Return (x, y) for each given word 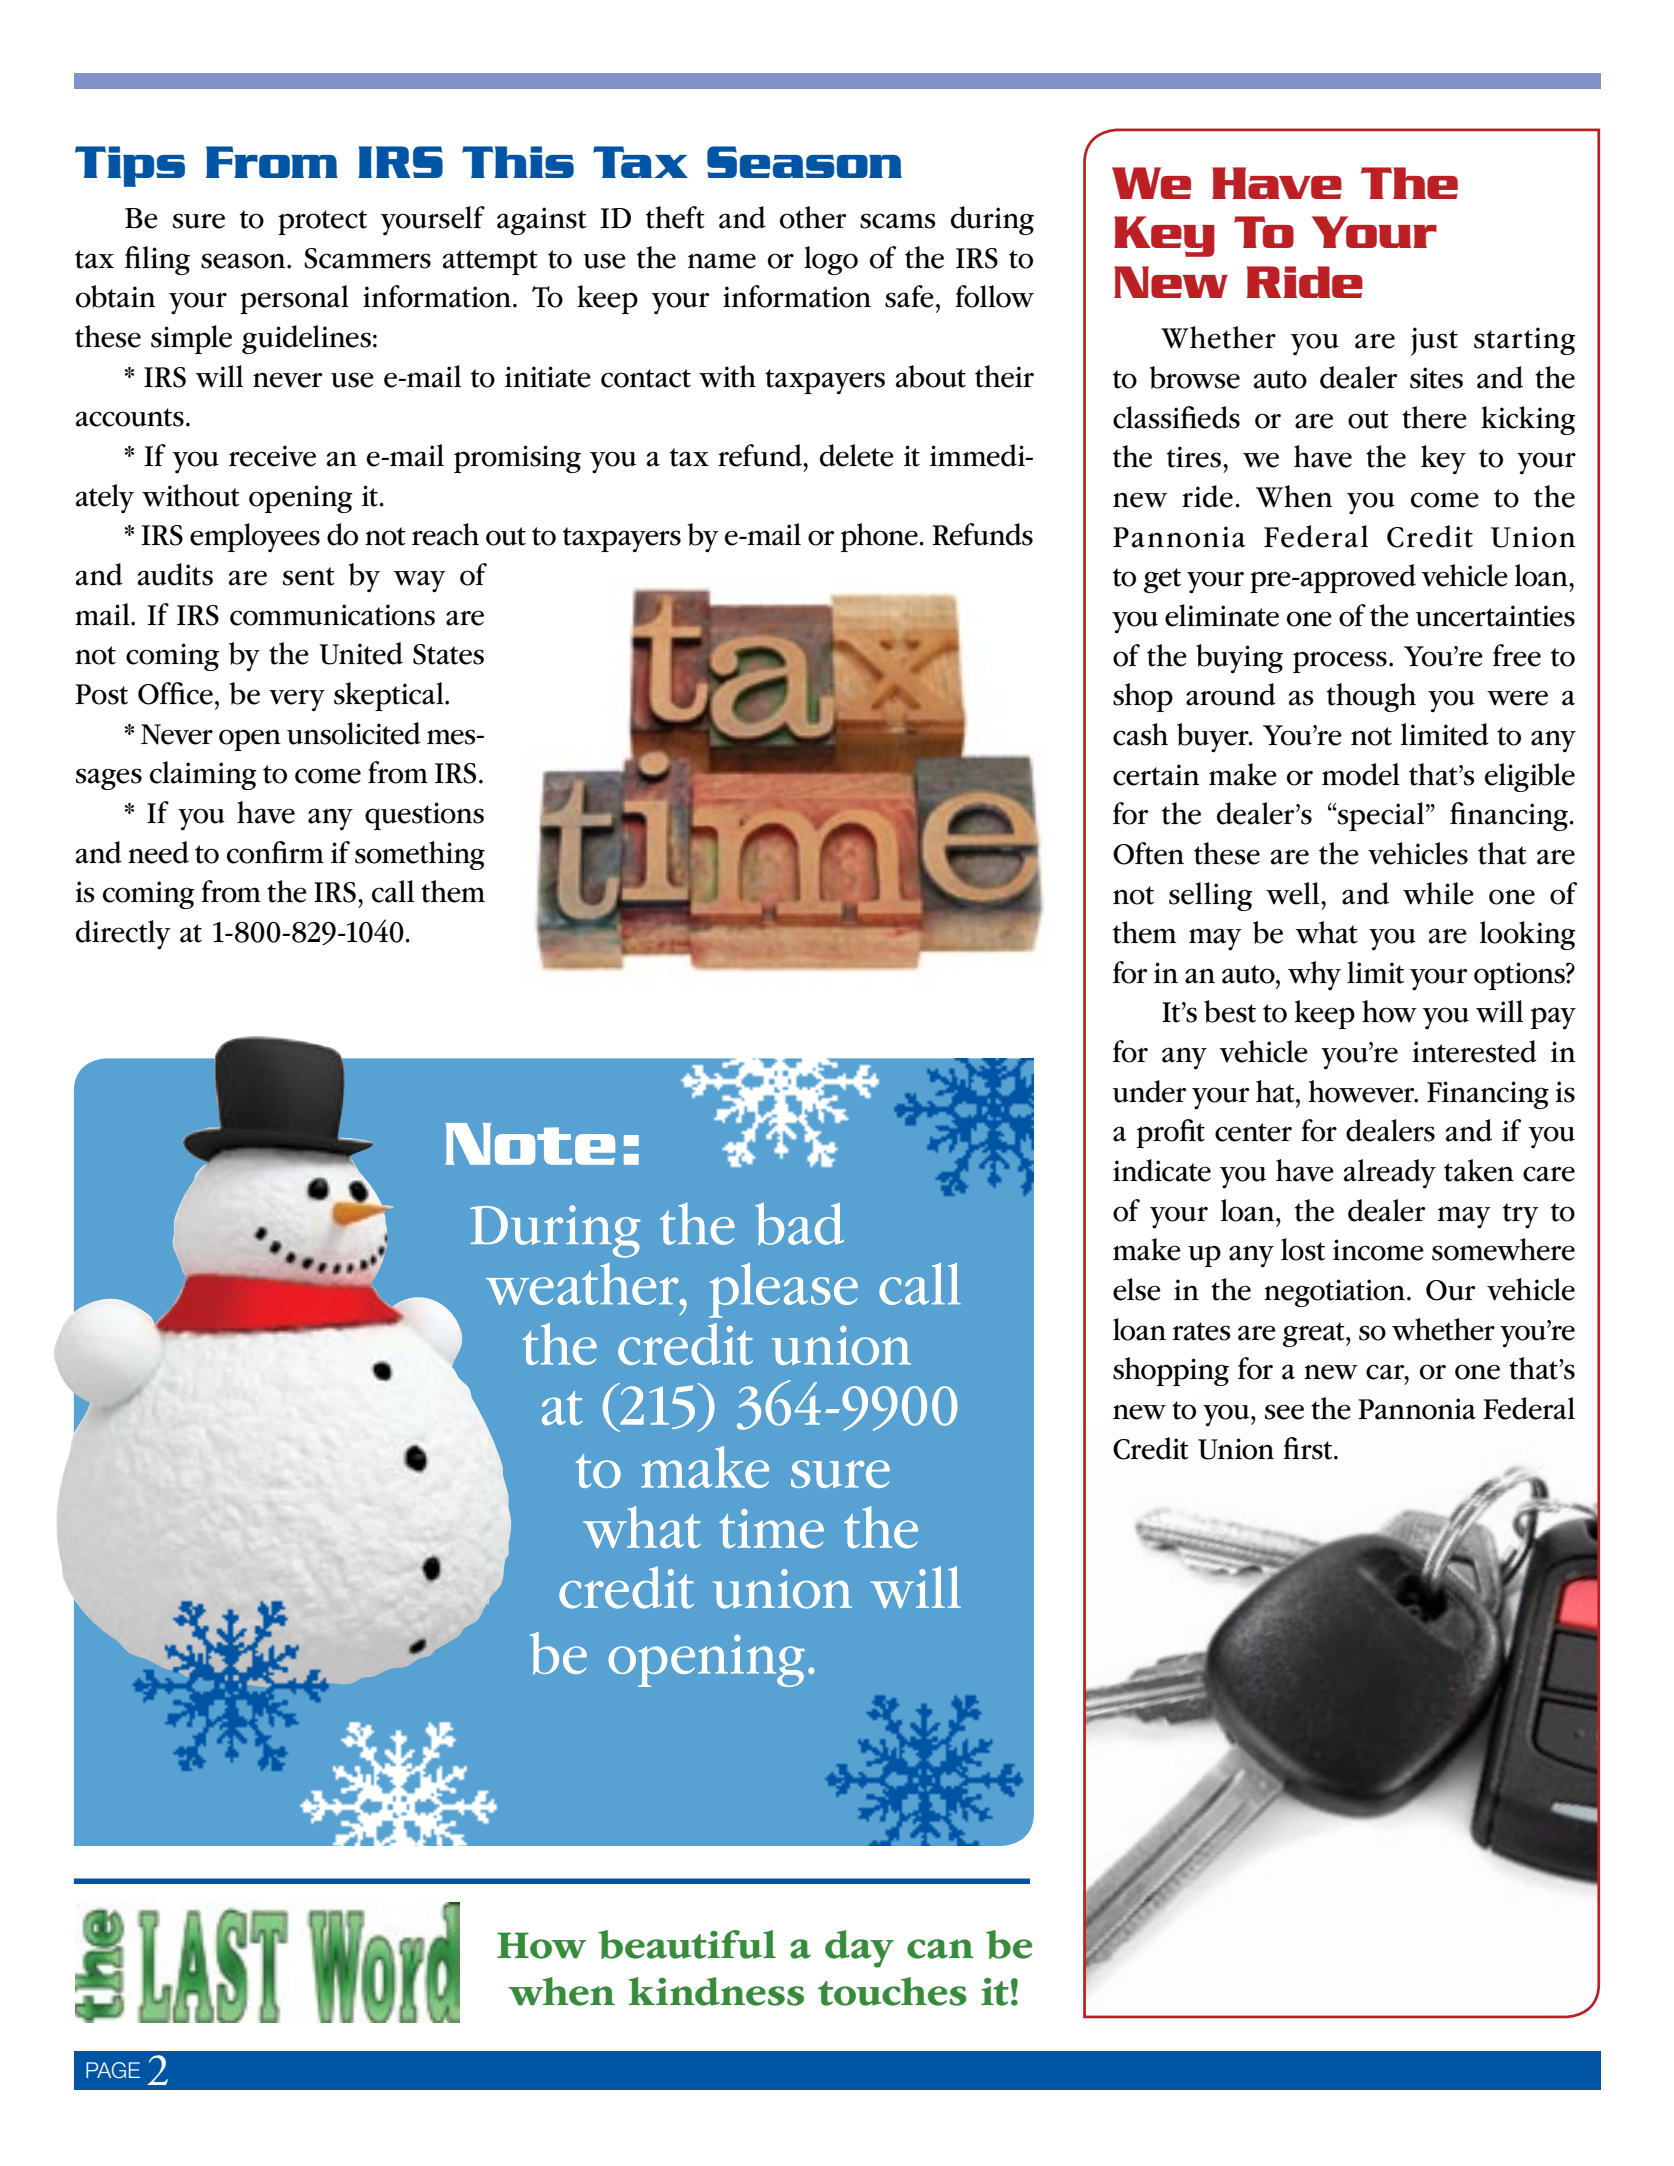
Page (113, 2070)
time (771, 1528)
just (1434, 341)
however (1363, 1091)
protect (322, 222)
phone (879, 537)
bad (799, 1223)
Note (530, 1144)
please (783, 1290)
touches (892, 1991)
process (1340, 662)
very (297, 700)
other (813, 217)
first (1309, 1448)
